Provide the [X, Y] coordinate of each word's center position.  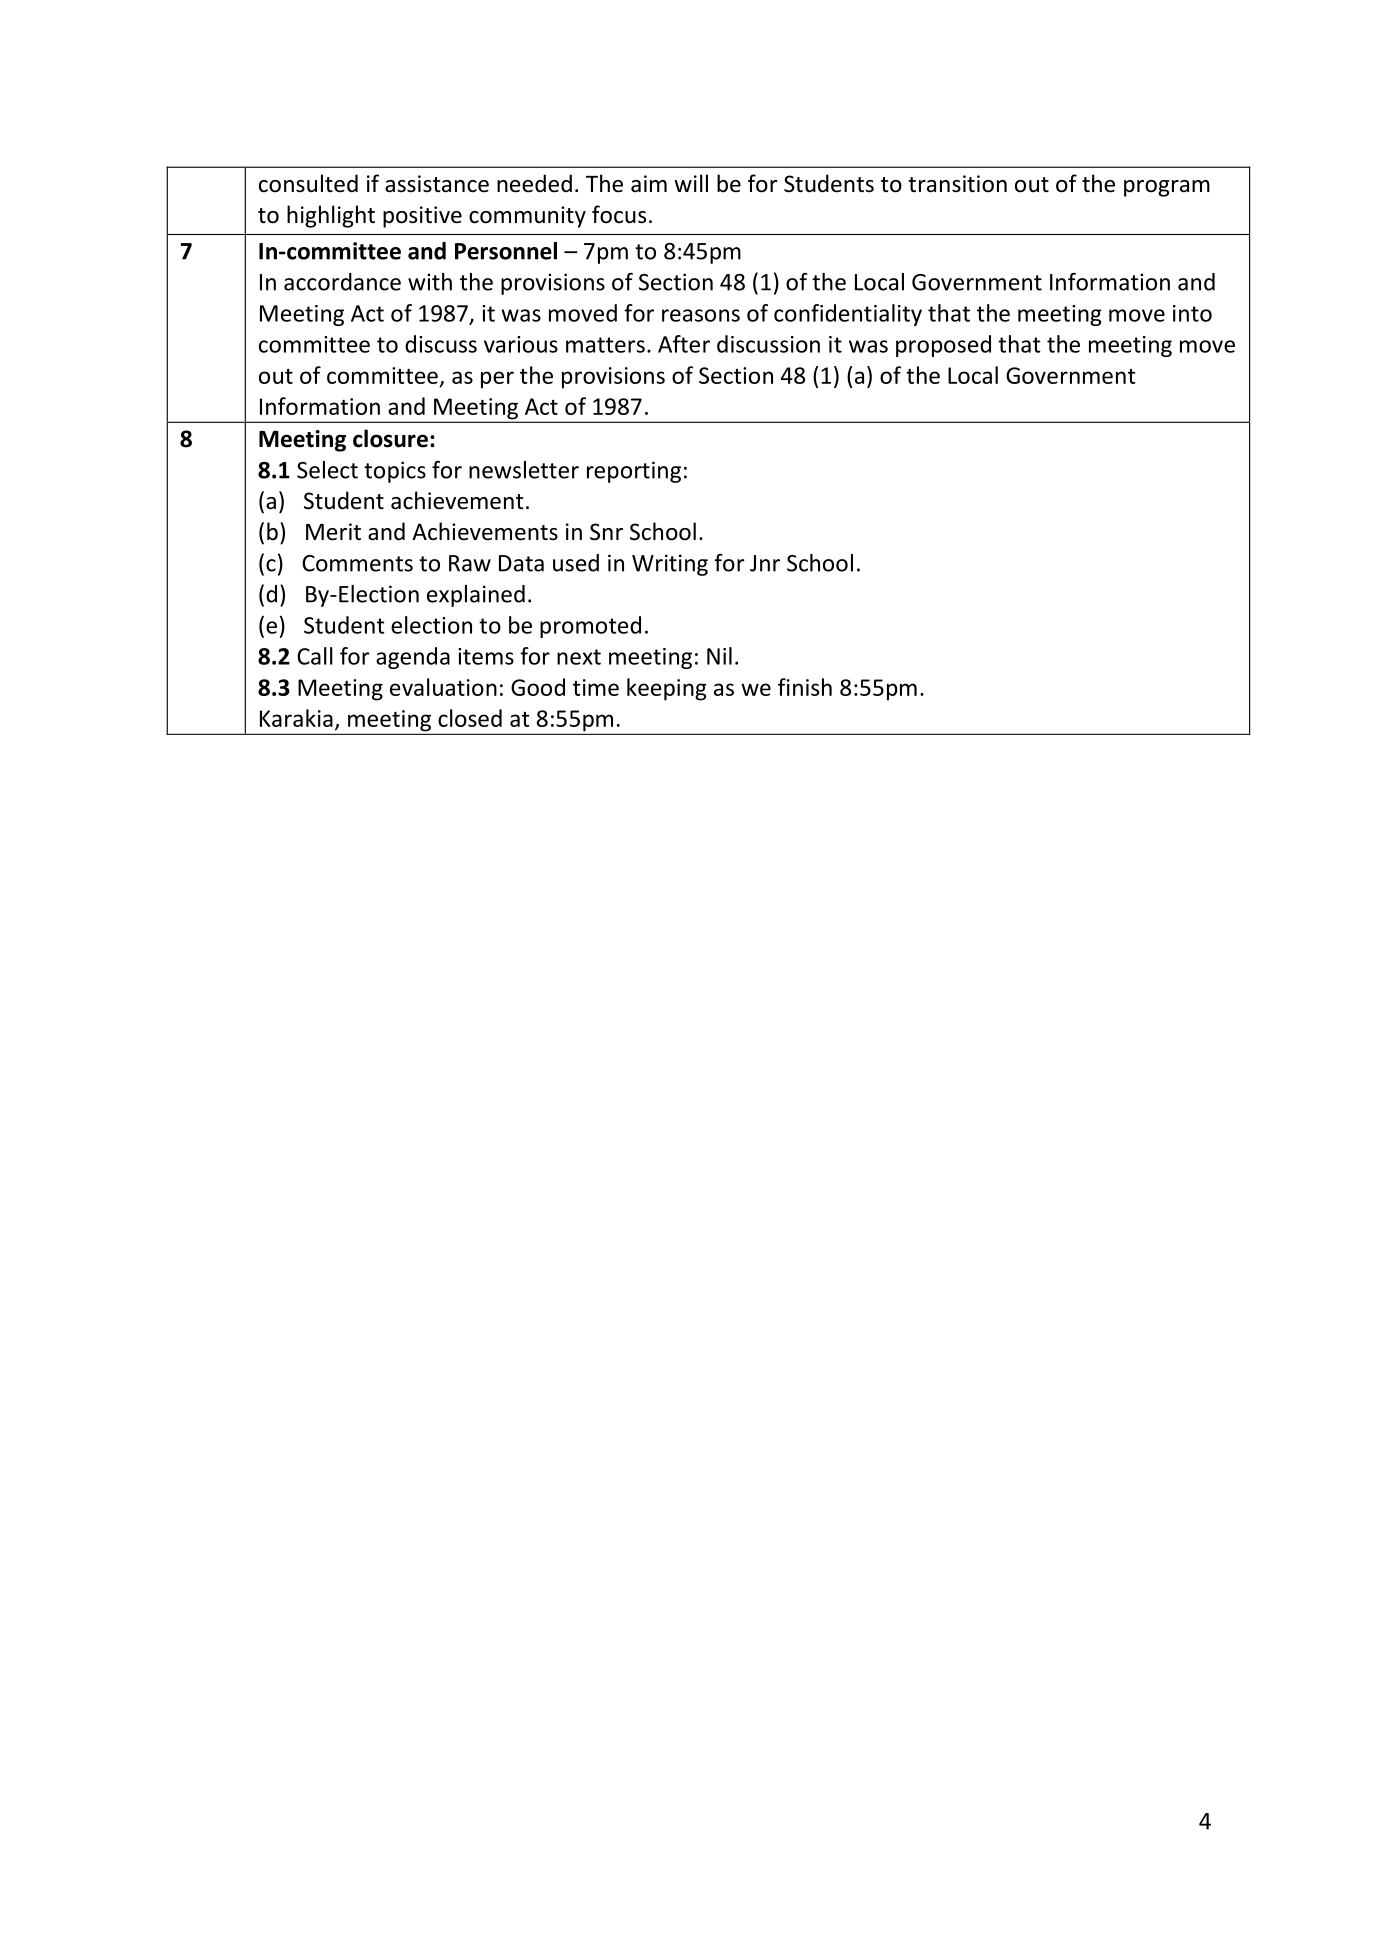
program [1167, 188]
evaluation [443, 687]
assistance [437, 184]
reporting [634, 472]
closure [390, 438]
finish [805, 687]
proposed [943, 346]
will [691, 183]
